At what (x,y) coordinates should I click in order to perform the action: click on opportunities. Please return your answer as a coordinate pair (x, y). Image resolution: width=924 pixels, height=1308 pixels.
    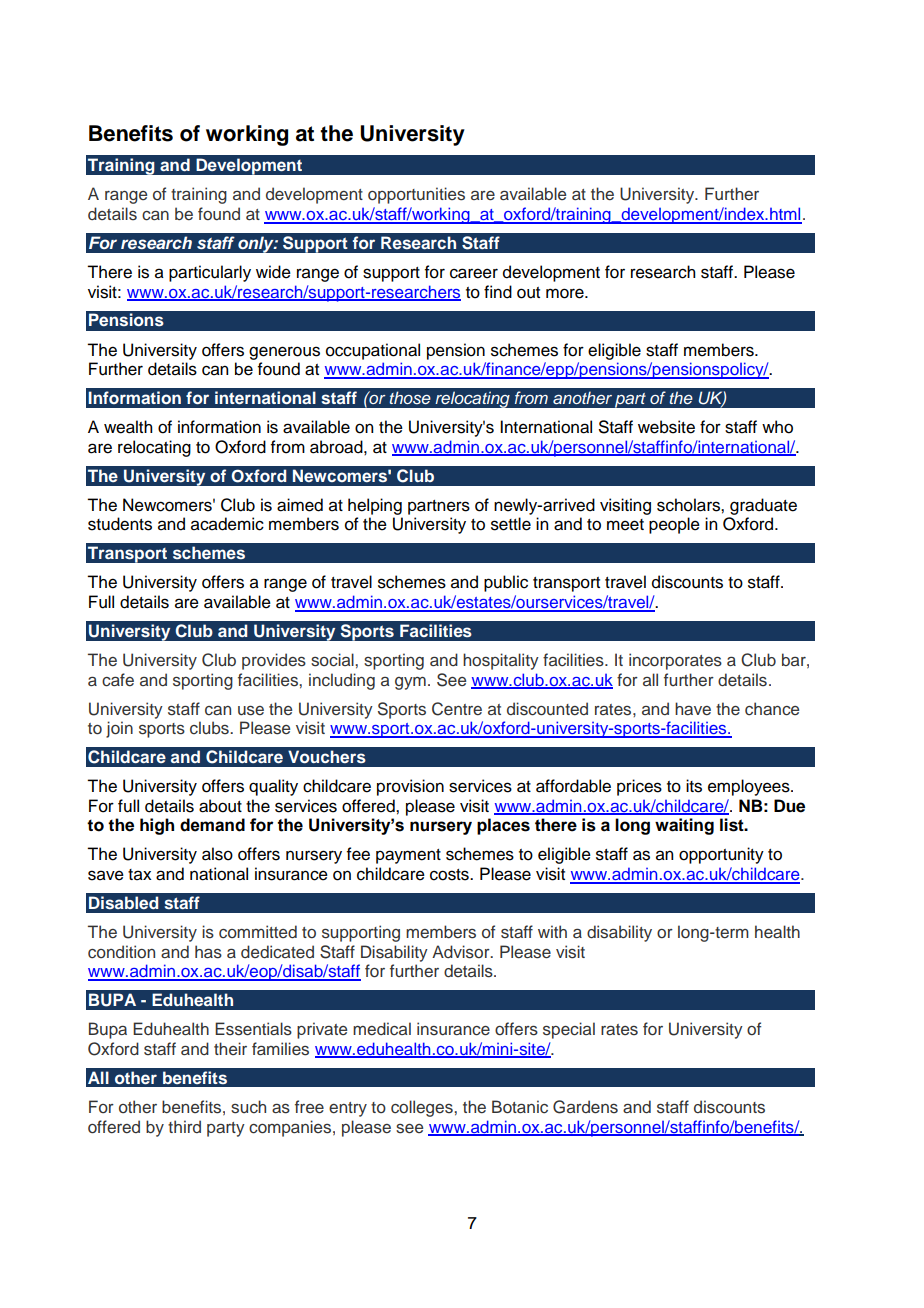
    Looking at the image, I should click on (416, 195).
